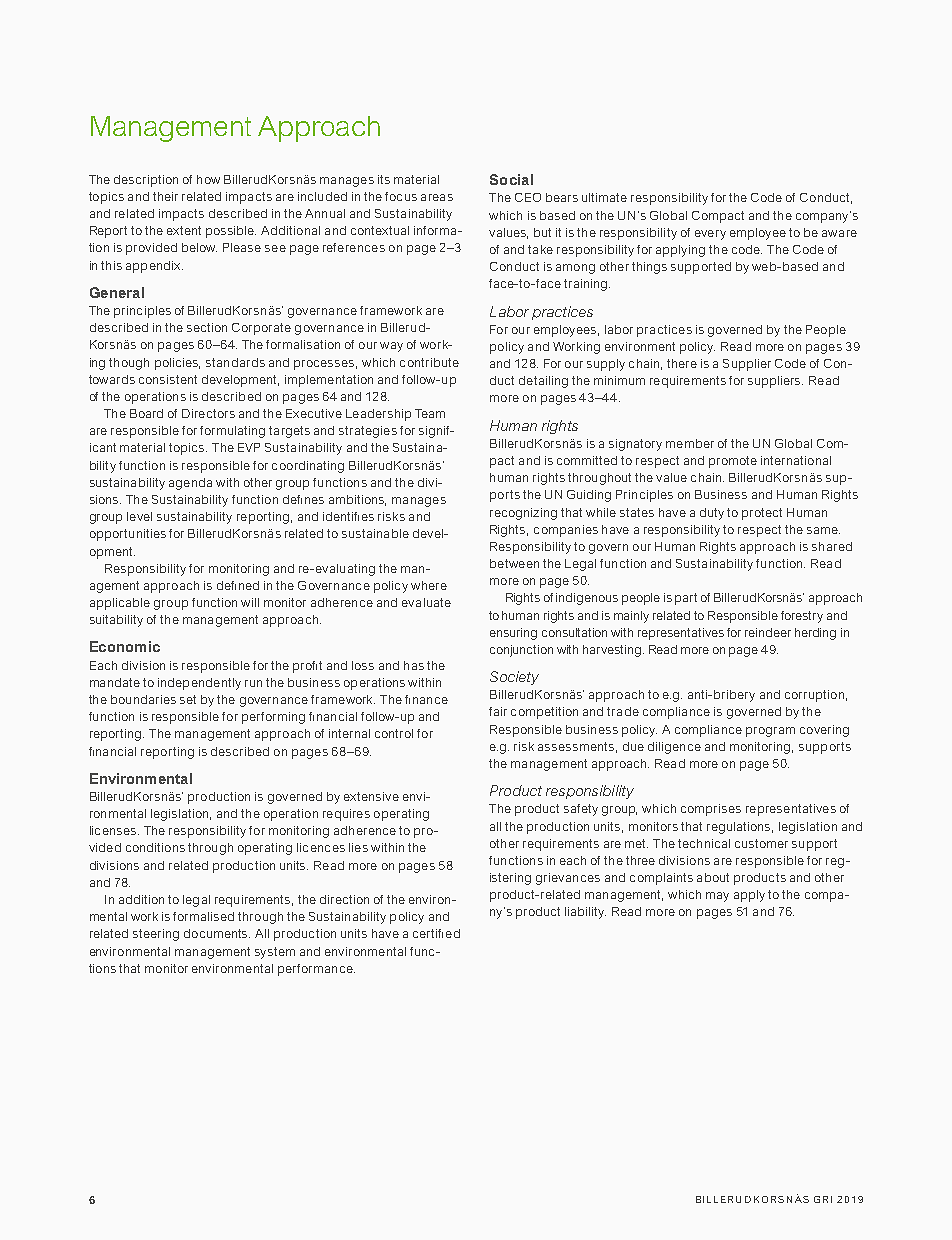 The image size is (952, 1240). I want to click on may, so click(717, 897).
